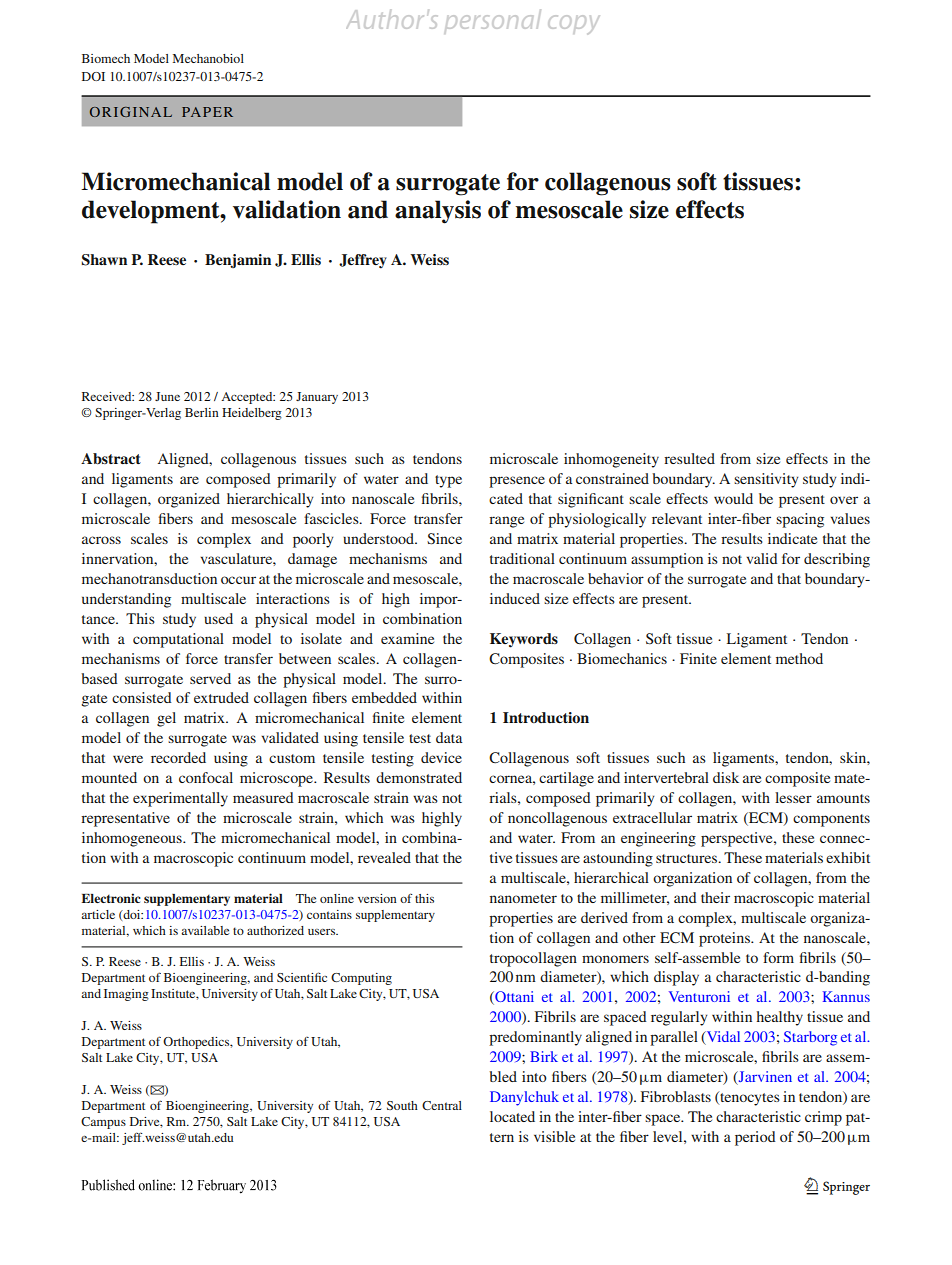 This page has width=952, height=1265. What do you see at coordinates (573, 24) in the page?
I see `copy` at bounding box center [573, 24].
